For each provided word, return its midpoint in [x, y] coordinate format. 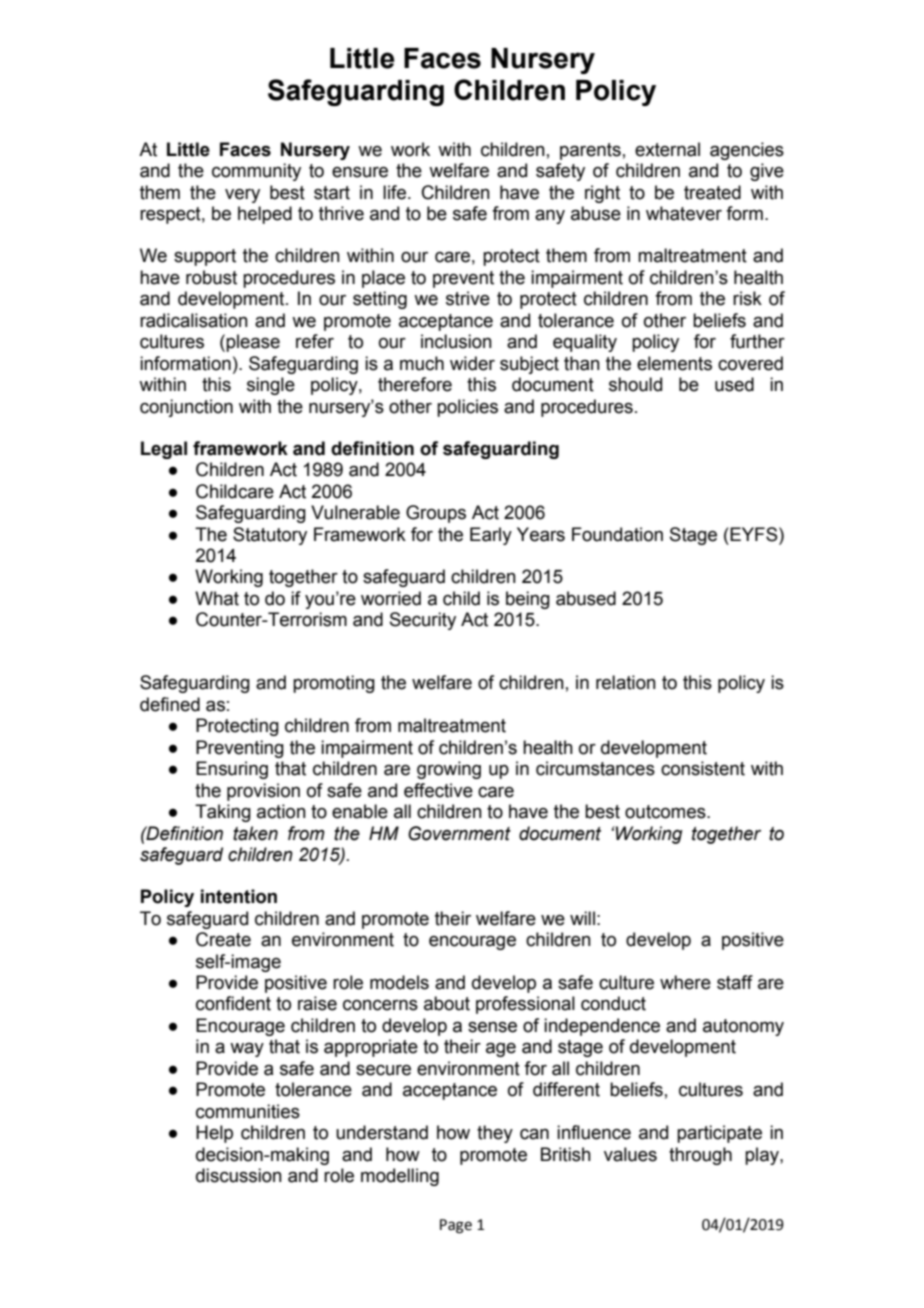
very [242, 196]
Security [423, 621]
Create [223, 939]
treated [712, 192]
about [447, 1003]
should [635, 384]
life [394, 192]
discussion [239, 1175]
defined [170, 704]
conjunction [186, 408]
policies [467, 408]
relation [626, 682]
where [685, 982]
